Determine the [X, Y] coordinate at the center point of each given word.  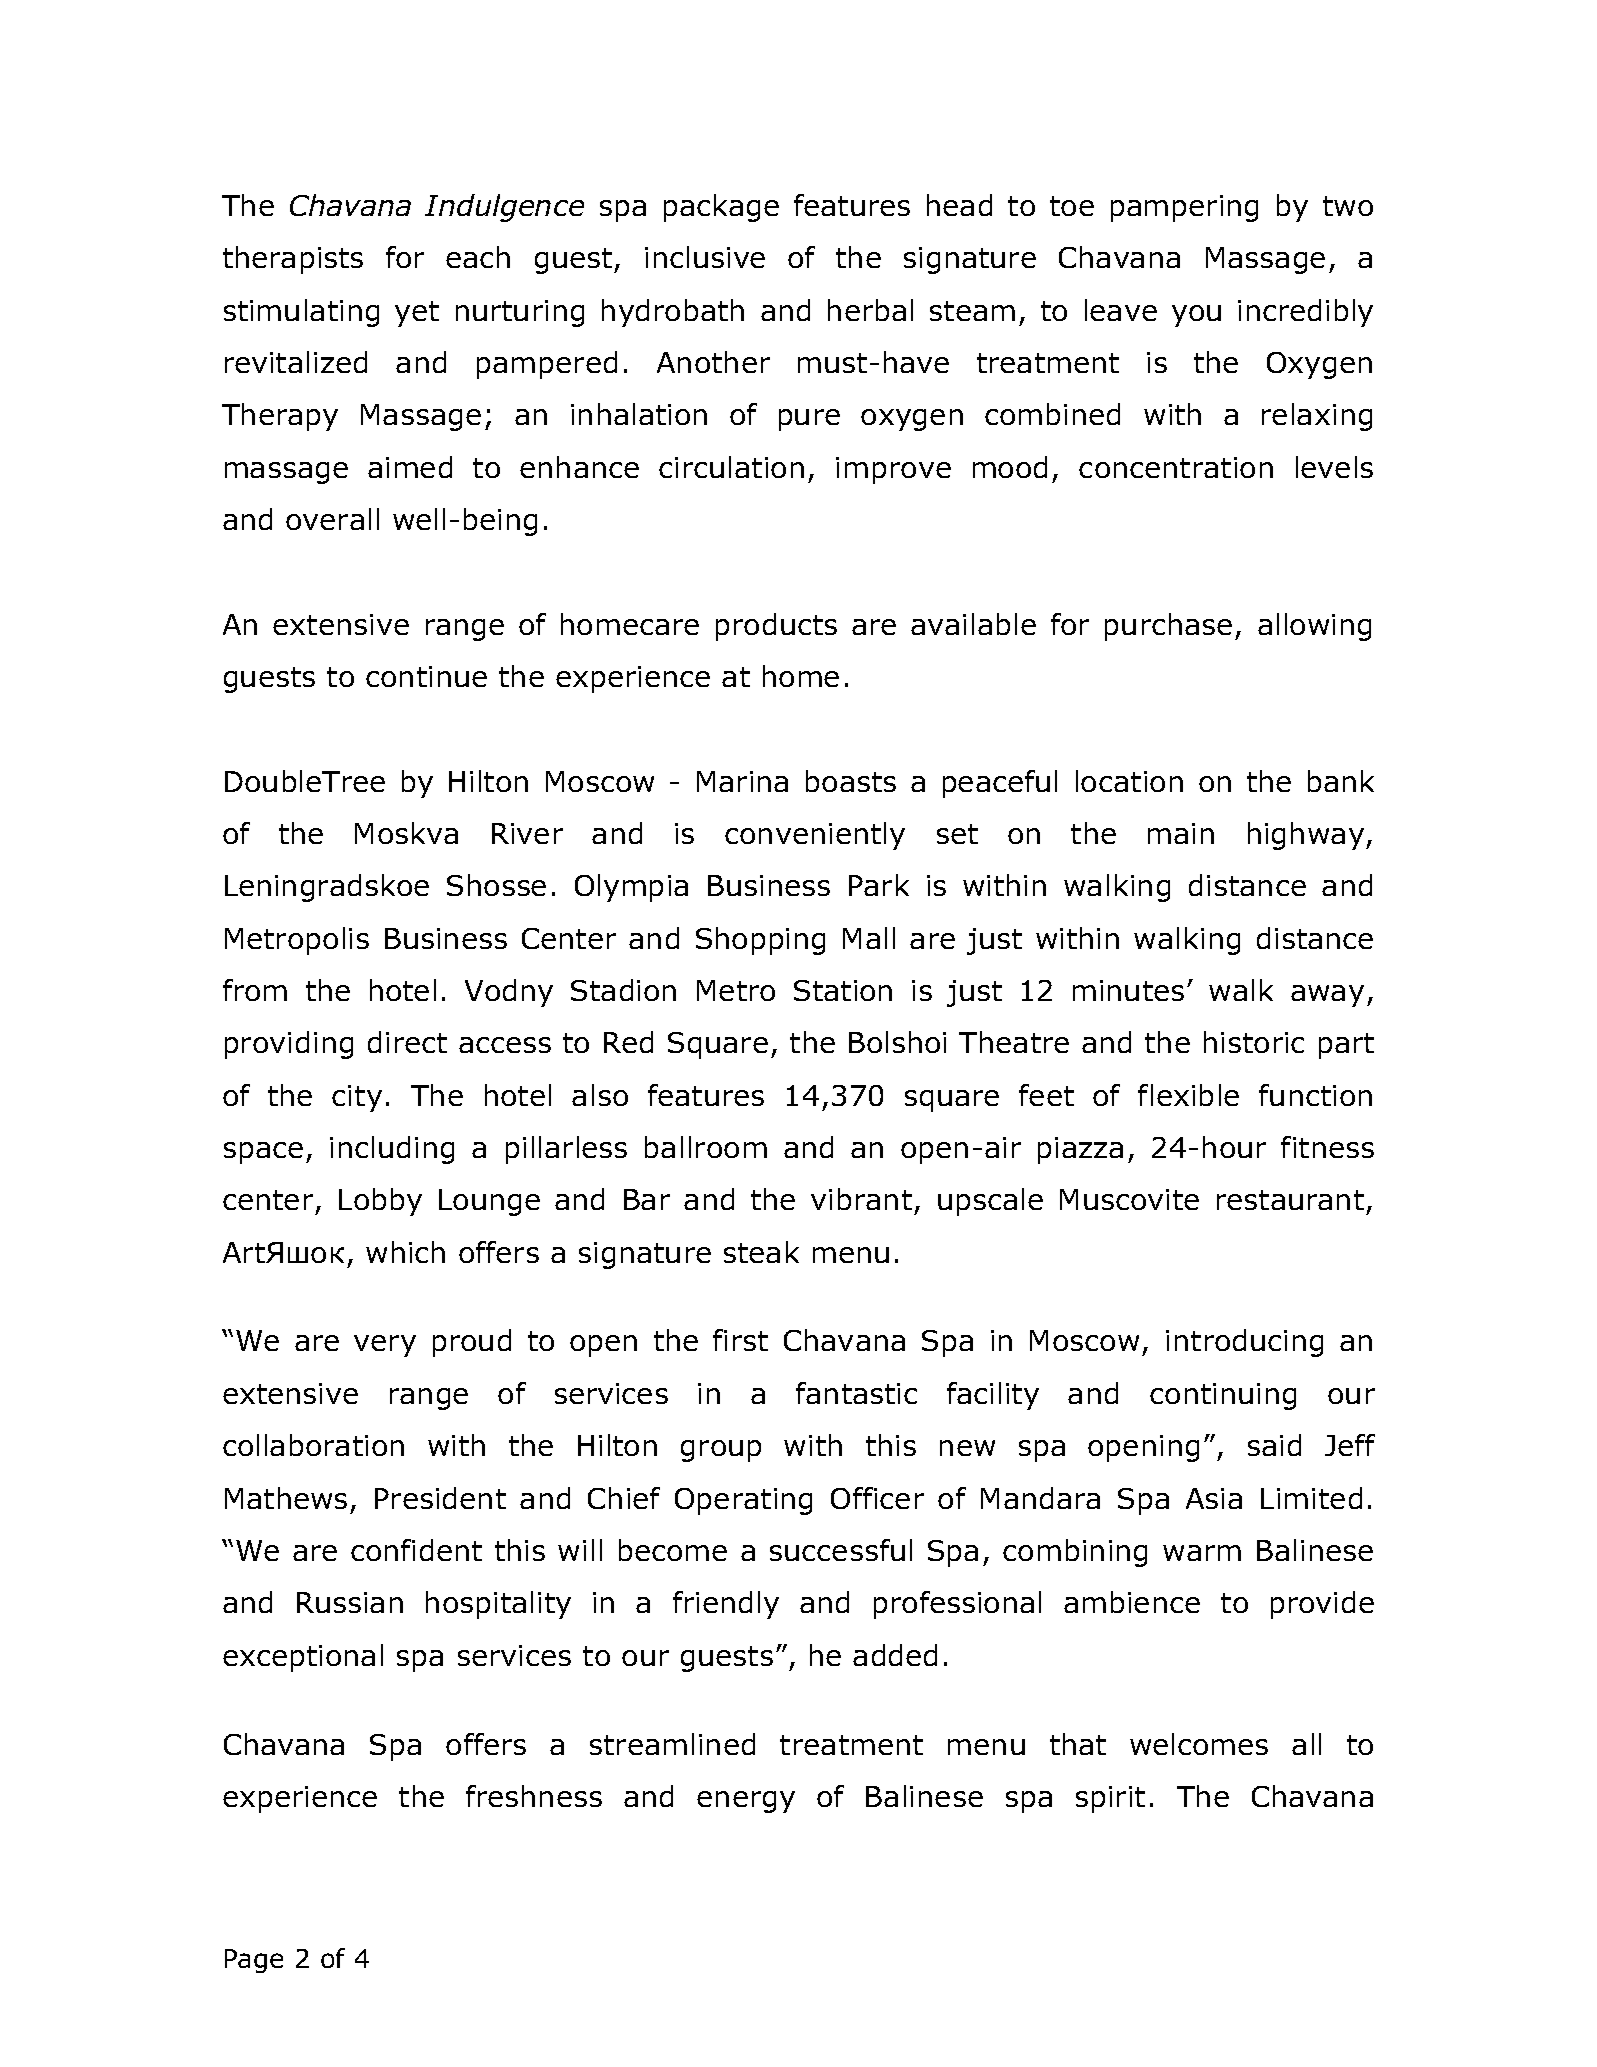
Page [254, 1961]
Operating [743, 1501]
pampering [1184, 208]
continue [426, 676]
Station [843, 990]
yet [417, 314]
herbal [870, 310]
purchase [1168, 627]
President [440, 1498]
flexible [1188, 1095]
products [776, 627]
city [357, 1098]
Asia [1214, 1498]
